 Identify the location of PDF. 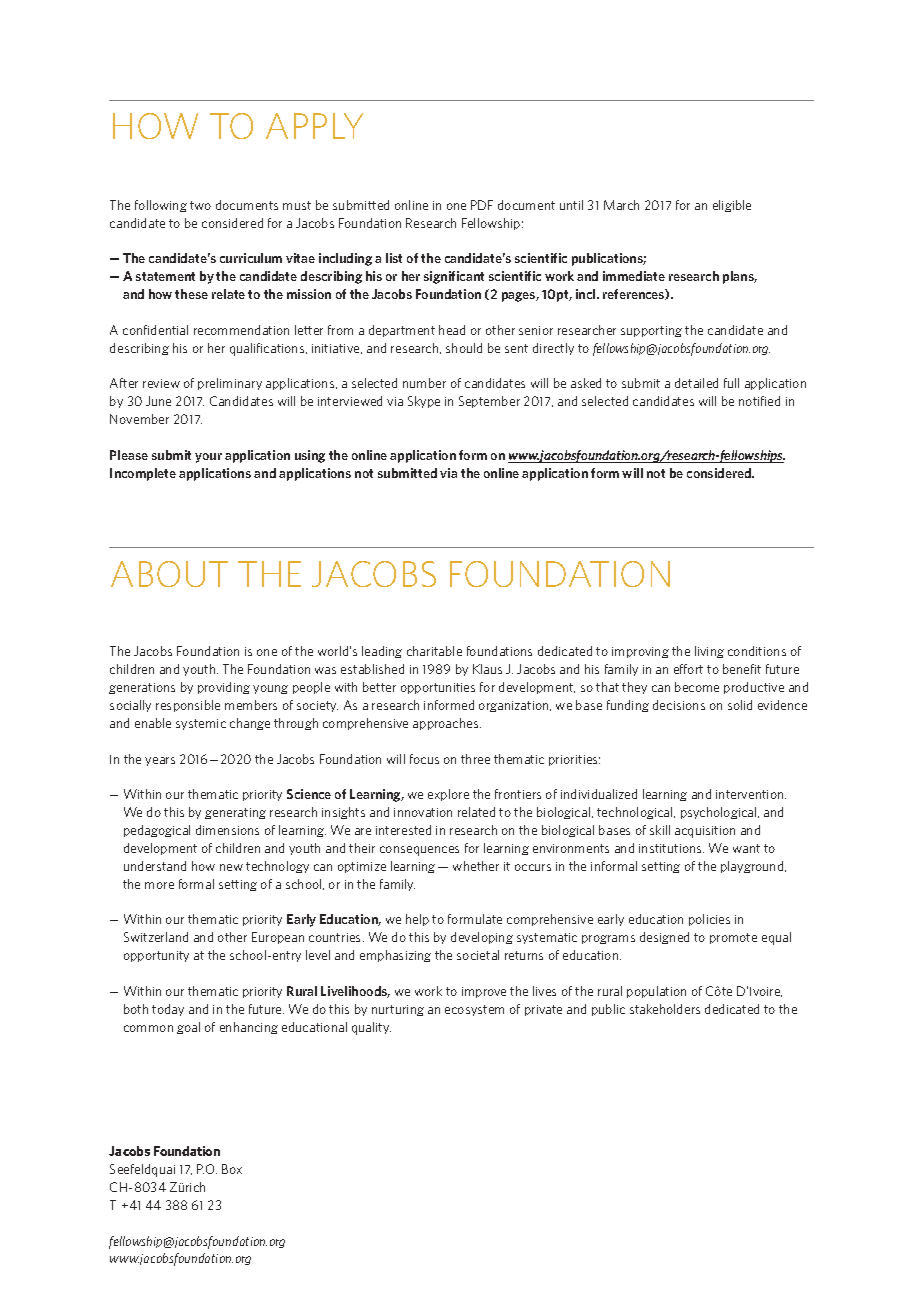
(482, 205).
